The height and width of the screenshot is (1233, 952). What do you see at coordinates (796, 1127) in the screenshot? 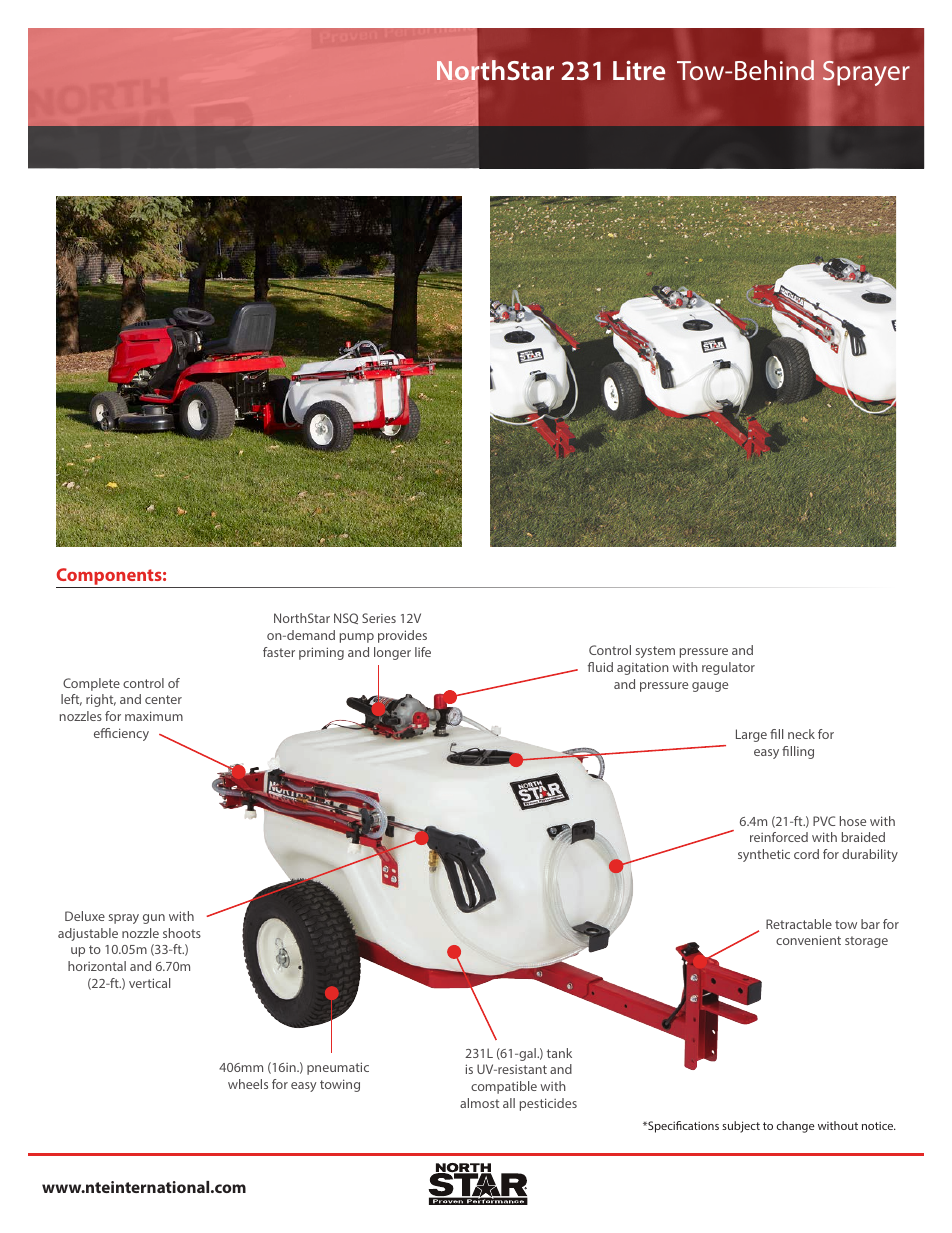
I see `change` at bounding box center [796, 1127].
